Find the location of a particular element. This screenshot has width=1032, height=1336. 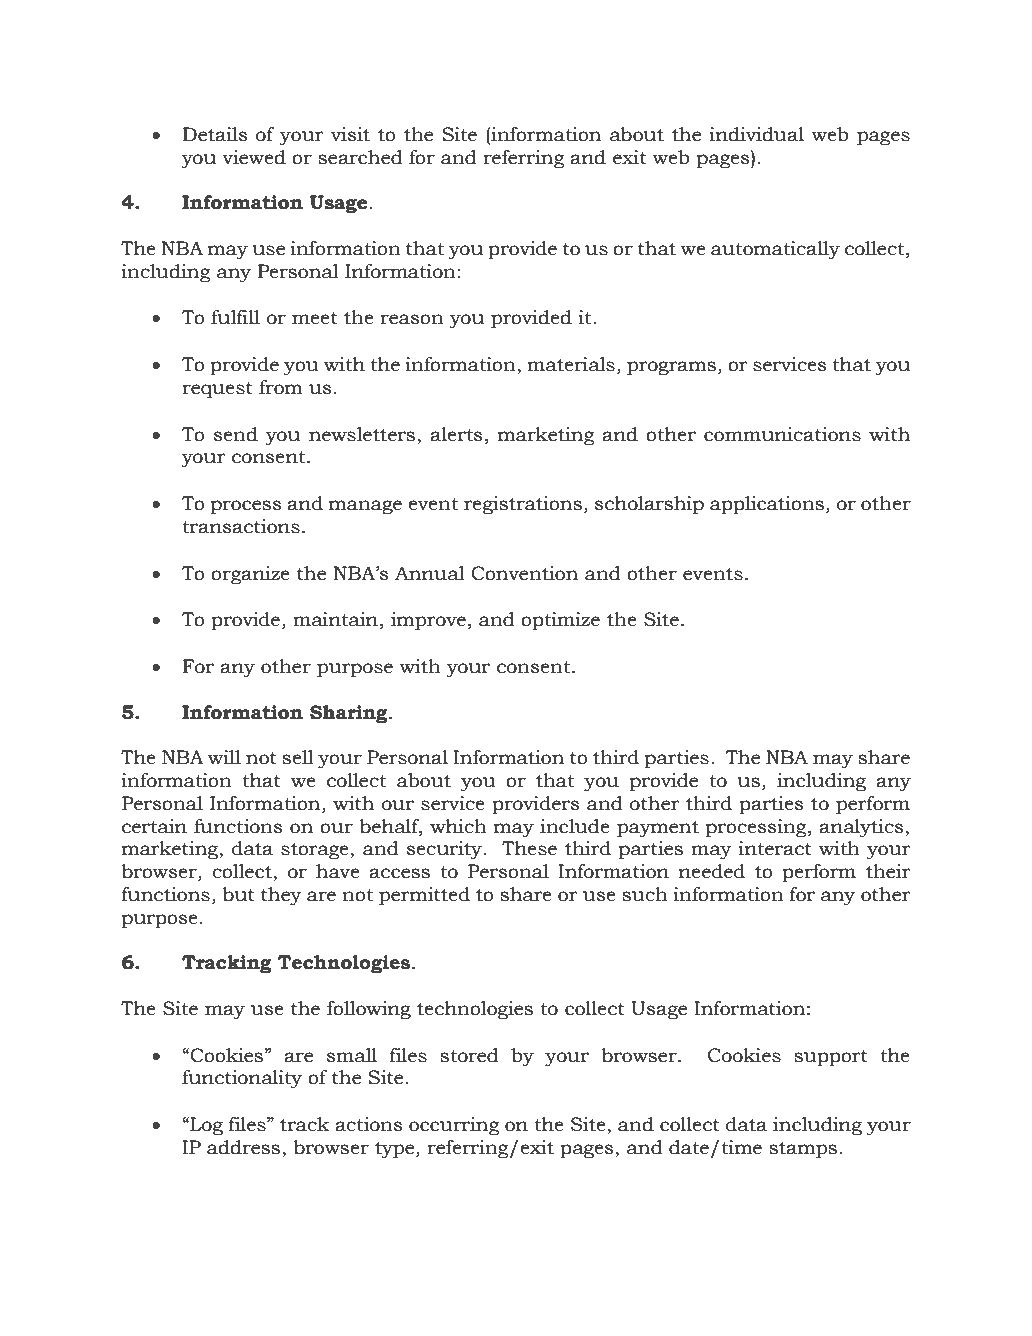

searched is located at coordinates (360, 157).
